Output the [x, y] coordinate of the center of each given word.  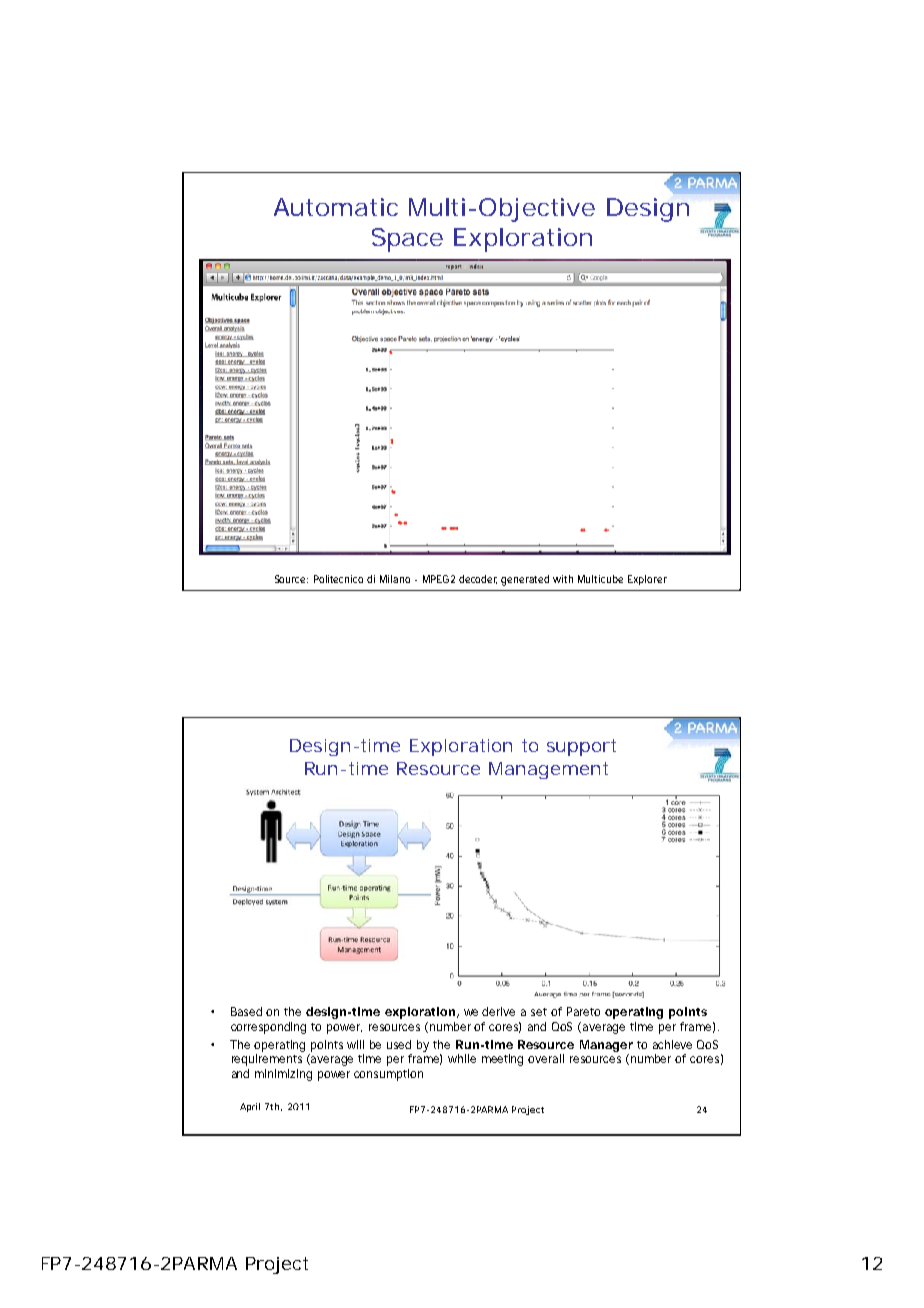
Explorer [647, 580]
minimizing [283, 1075]
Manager [606, 1046]
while [462, 1058]
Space [407, 240]
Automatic [336, 207]
